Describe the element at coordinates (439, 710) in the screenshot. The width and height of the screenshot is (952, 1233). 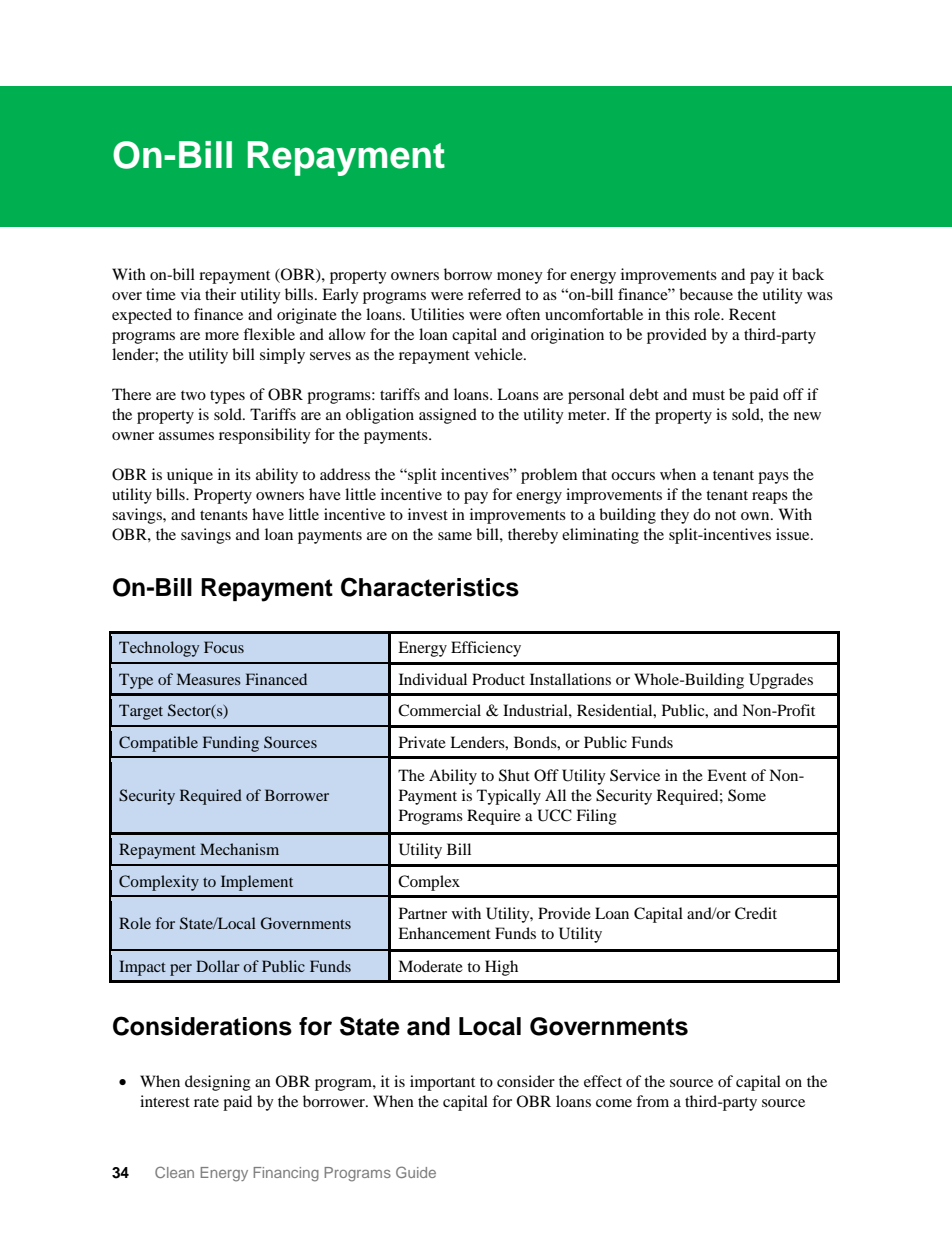
I see `Commercial` at that location.
